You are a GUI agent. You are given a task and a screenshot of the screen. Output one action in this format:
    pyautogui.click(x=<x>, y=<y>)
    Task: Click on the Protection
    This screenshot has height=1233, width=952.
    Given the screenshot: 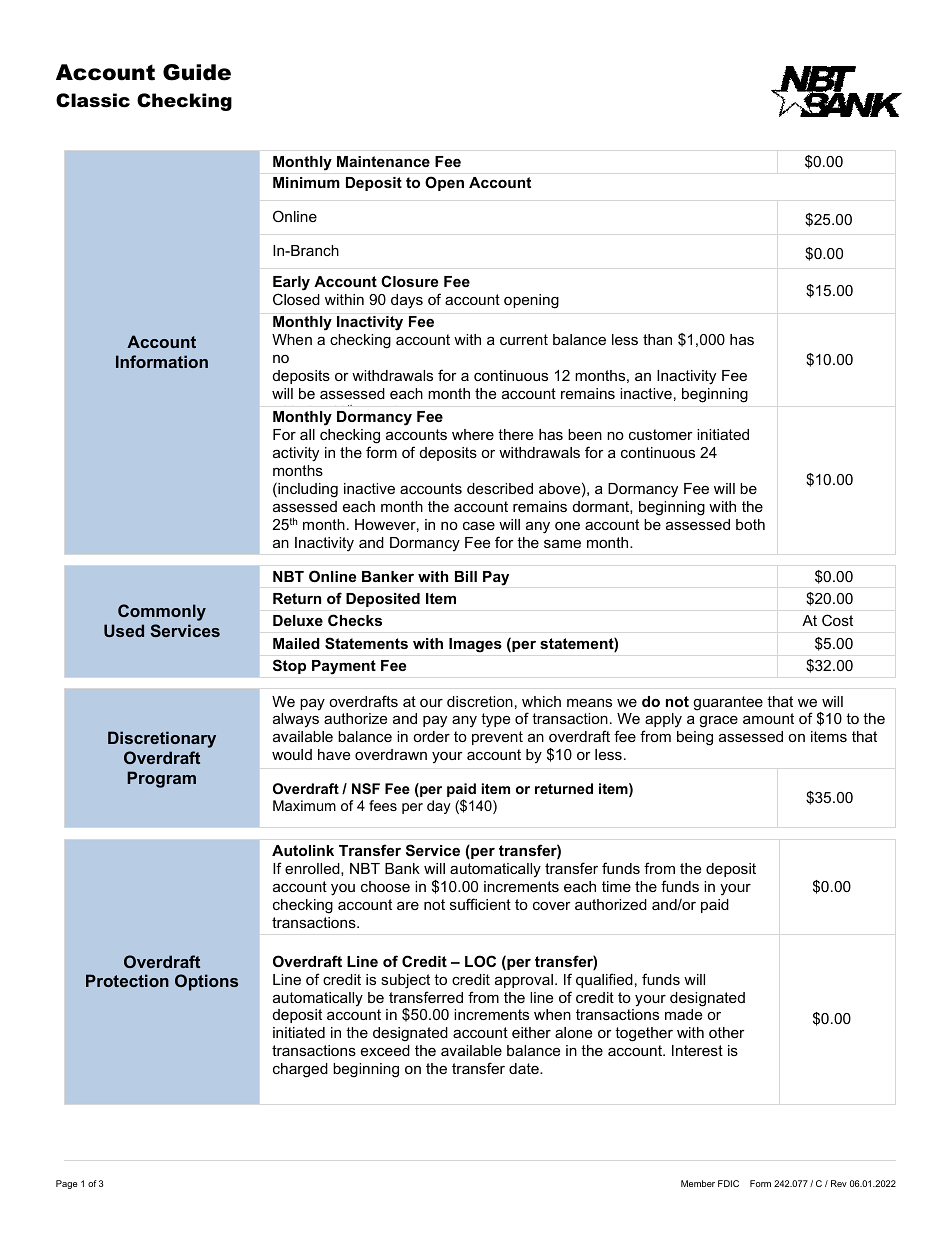 What is the action you would take?
    pyautogui.click(x=127, y=980)
